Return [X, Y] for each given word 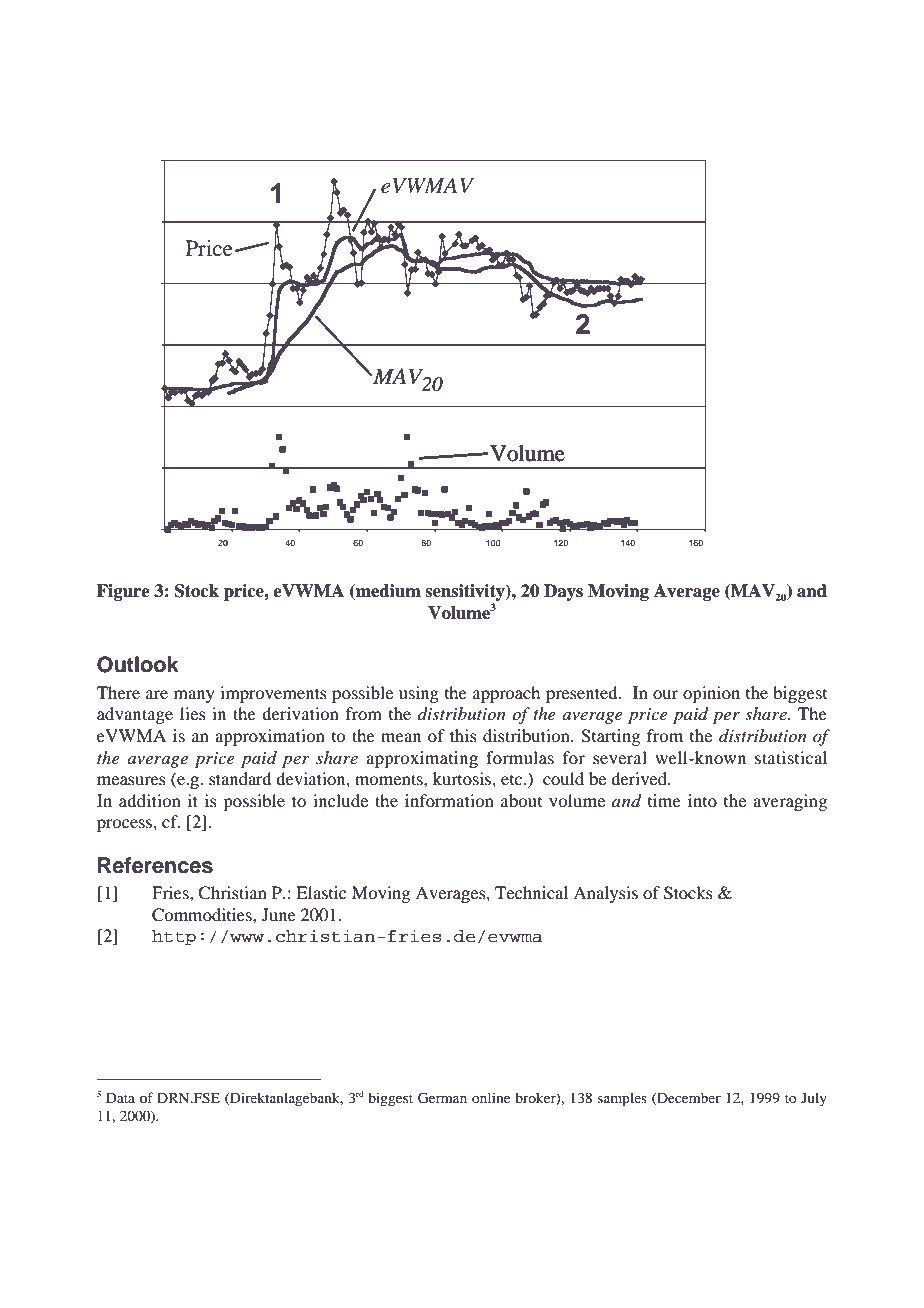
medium [387, 592]
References [155, 865]
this [463, 735]
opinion [711, 694]
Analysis [605, 894]
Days [563, 592]
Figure [123, 592]
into [702, 800]
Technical [531, 892]
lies [193, 713]
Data [120, 1098]
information [449, 800]
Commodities [203, 915]
